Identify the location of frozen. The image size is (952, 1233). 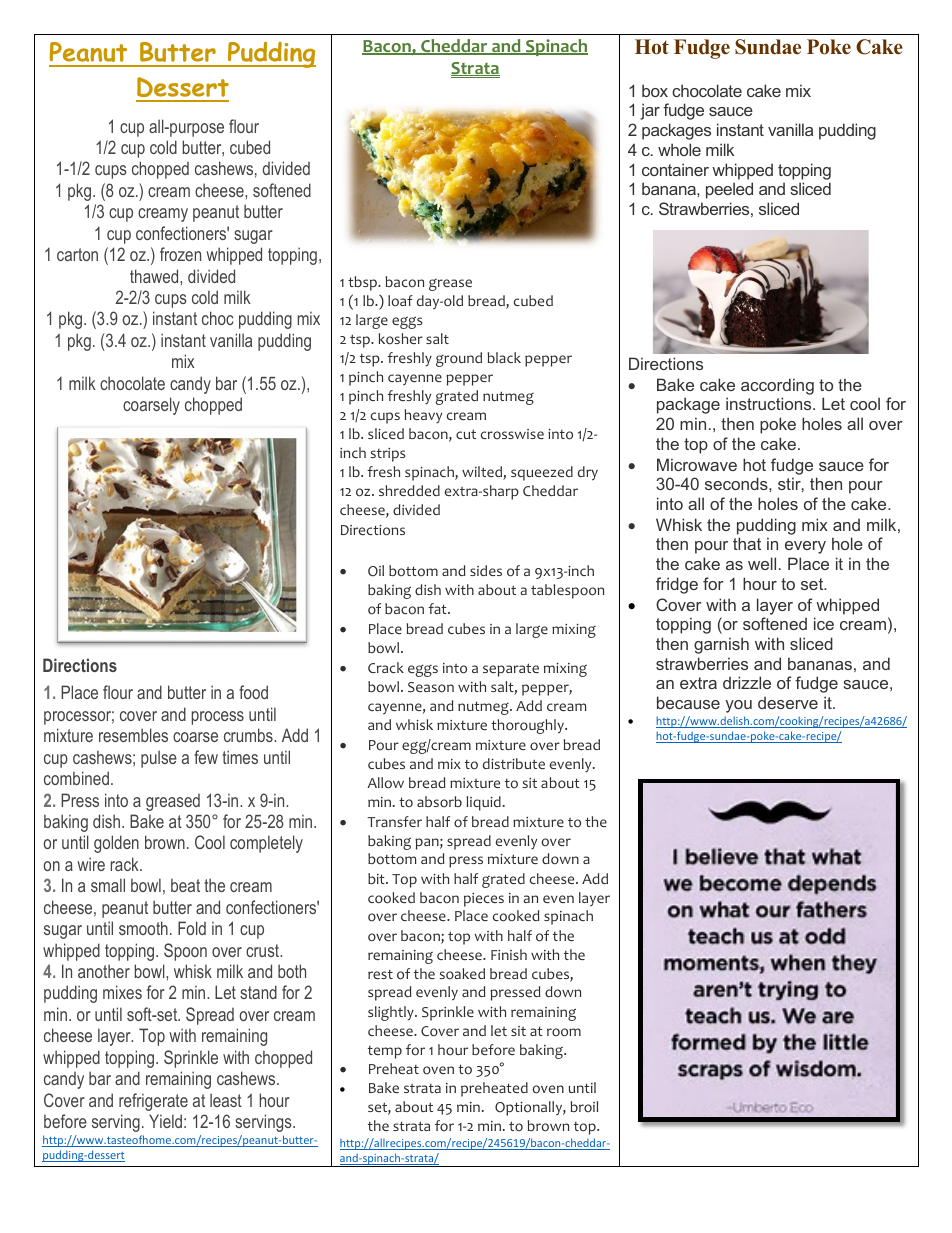
(180, 254).
